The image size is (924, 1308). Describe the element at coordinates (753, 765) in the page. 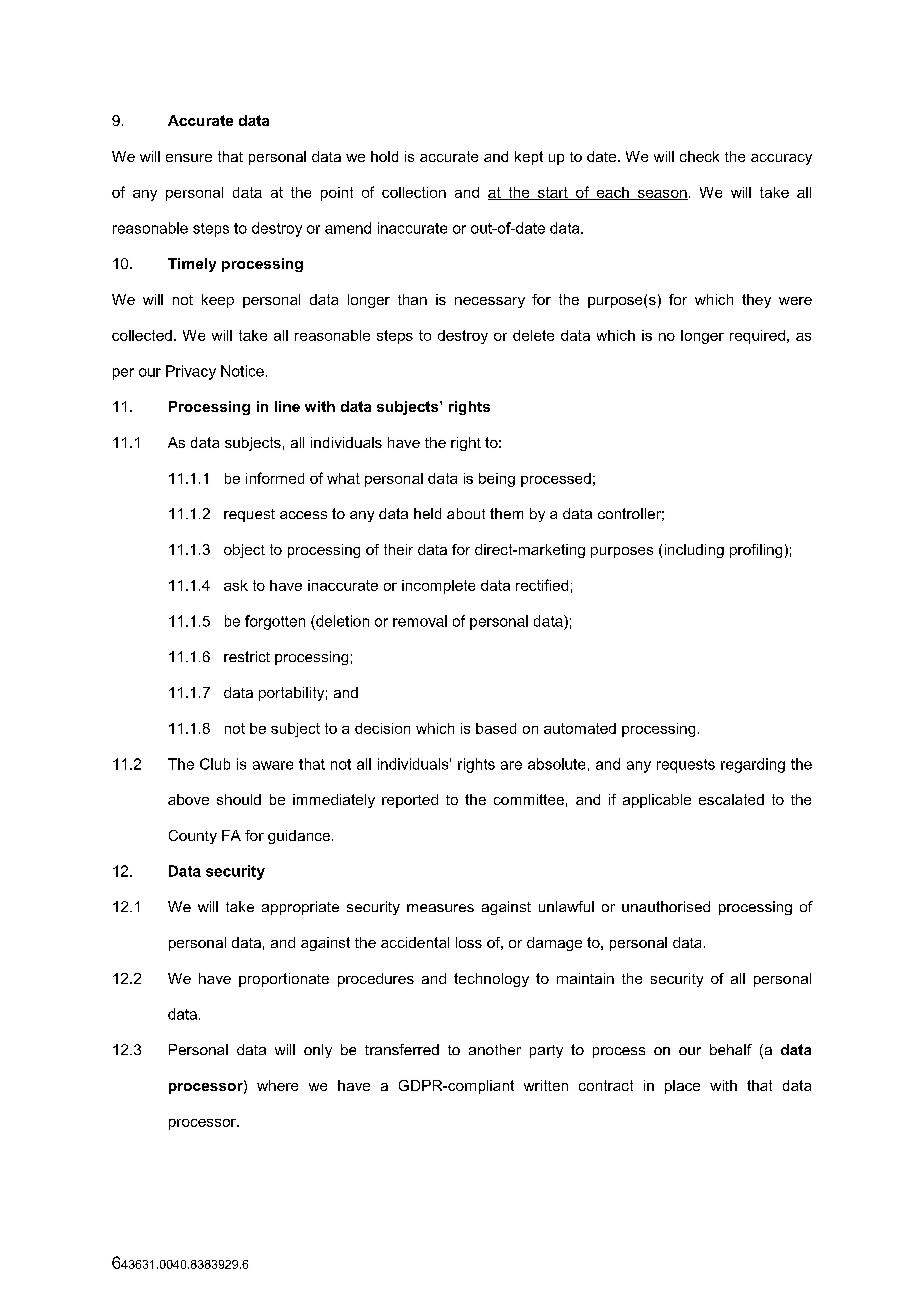

I see `regarding` at that location.
